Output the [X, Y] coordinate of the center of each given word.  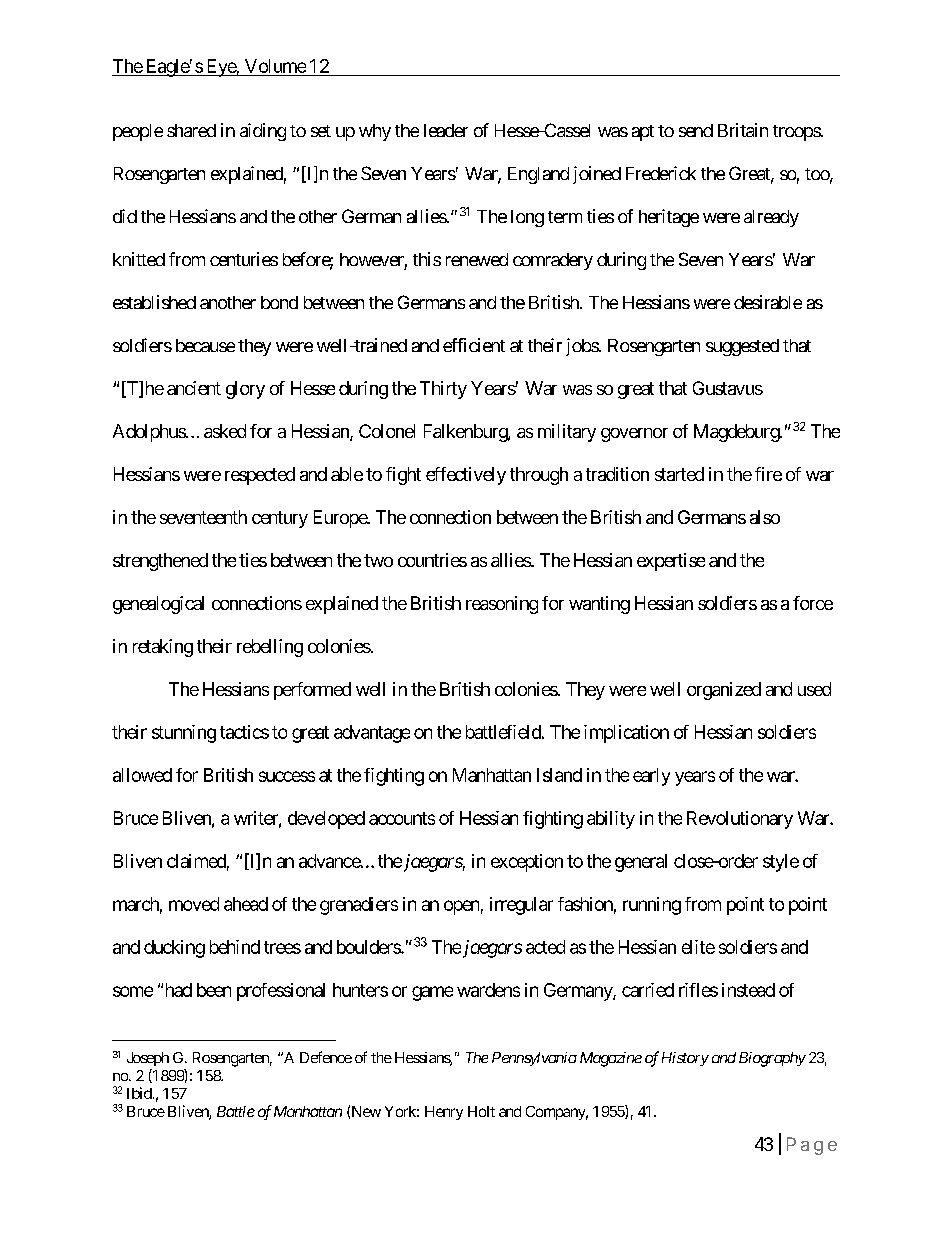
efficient [474, 345]
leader [446, 130]
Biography [772, 1059]
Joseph [148, 1059]
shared [191, 130]
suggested [742, 347]
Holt [481, 1111]
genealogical [158, 605]
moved [194, 904]
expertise [671, 562]
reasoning [502, 605]
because [205, 345]
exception [527, 863]
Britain [743, 130]
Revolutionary [740, 820]
